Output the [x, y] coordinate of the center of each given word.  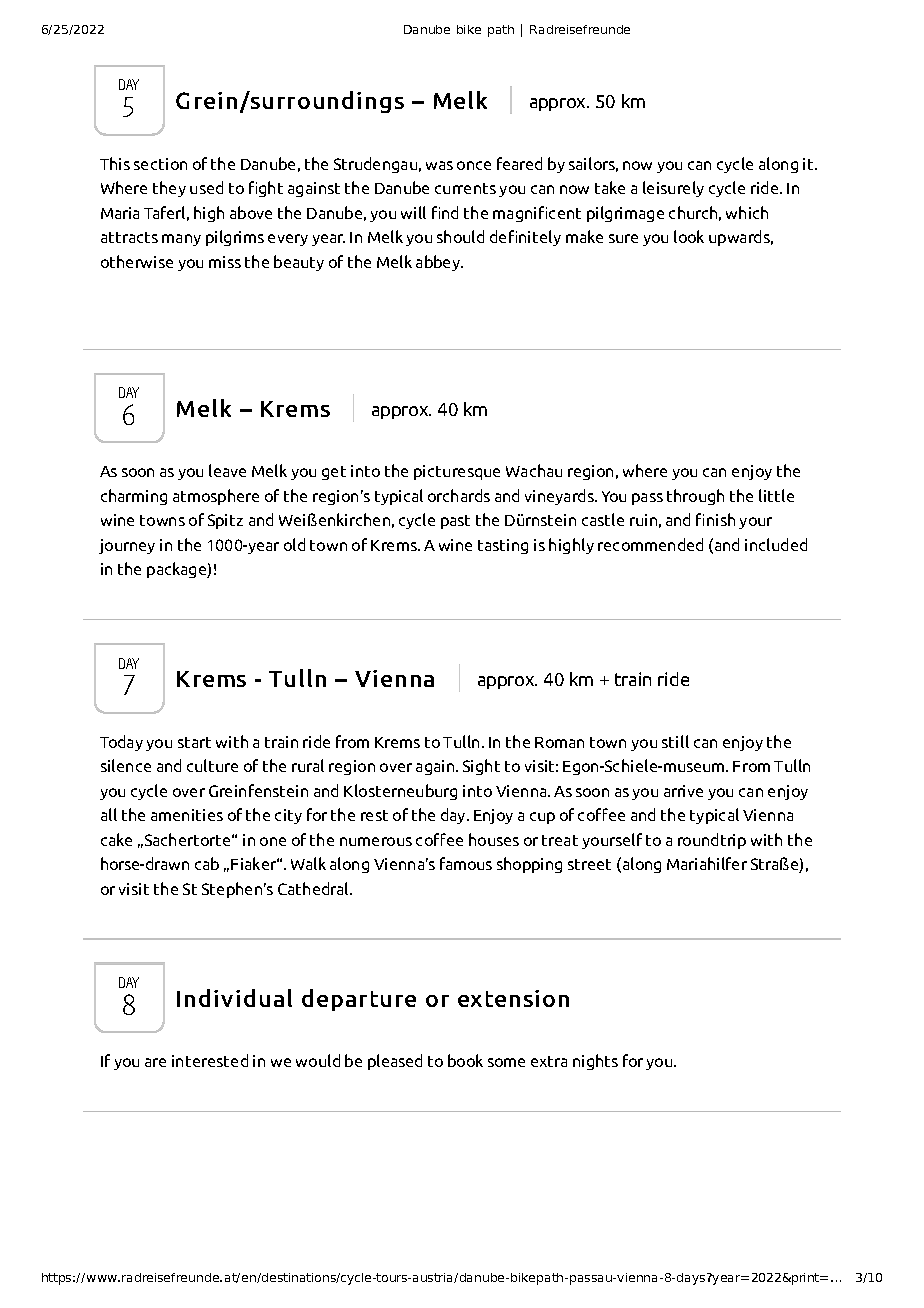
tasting [503, 546]
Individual [234, 998]
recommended [650, 544]
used [206, 187]
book [465, 1060]
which [747, 212]
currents [465, 188]
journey [127, 546]
